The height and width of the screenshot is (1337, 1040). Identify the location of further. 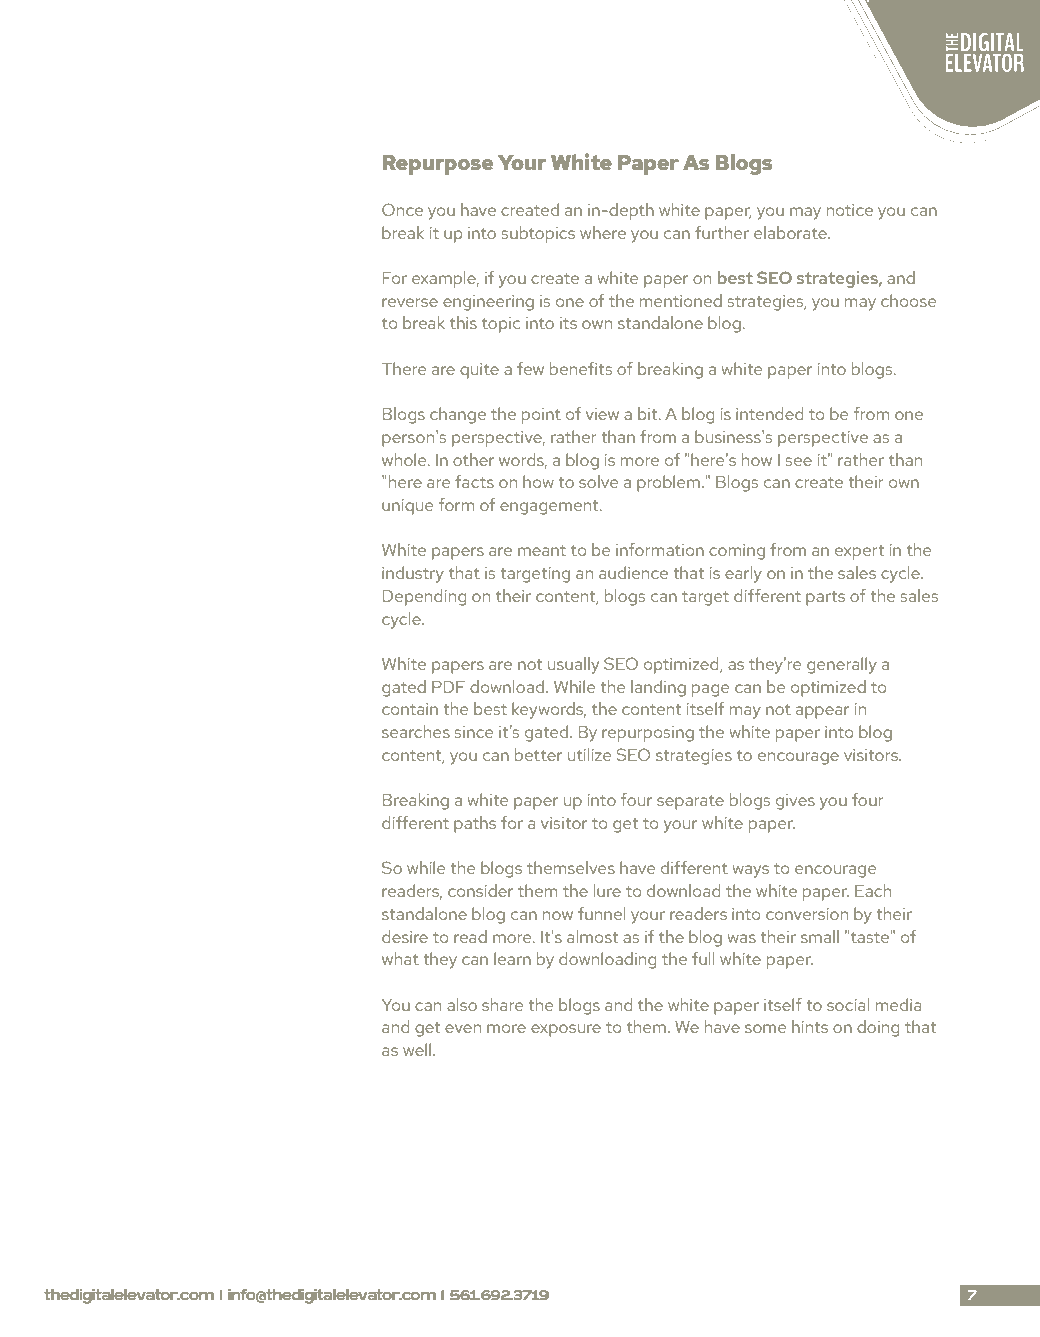
(722, 232).
